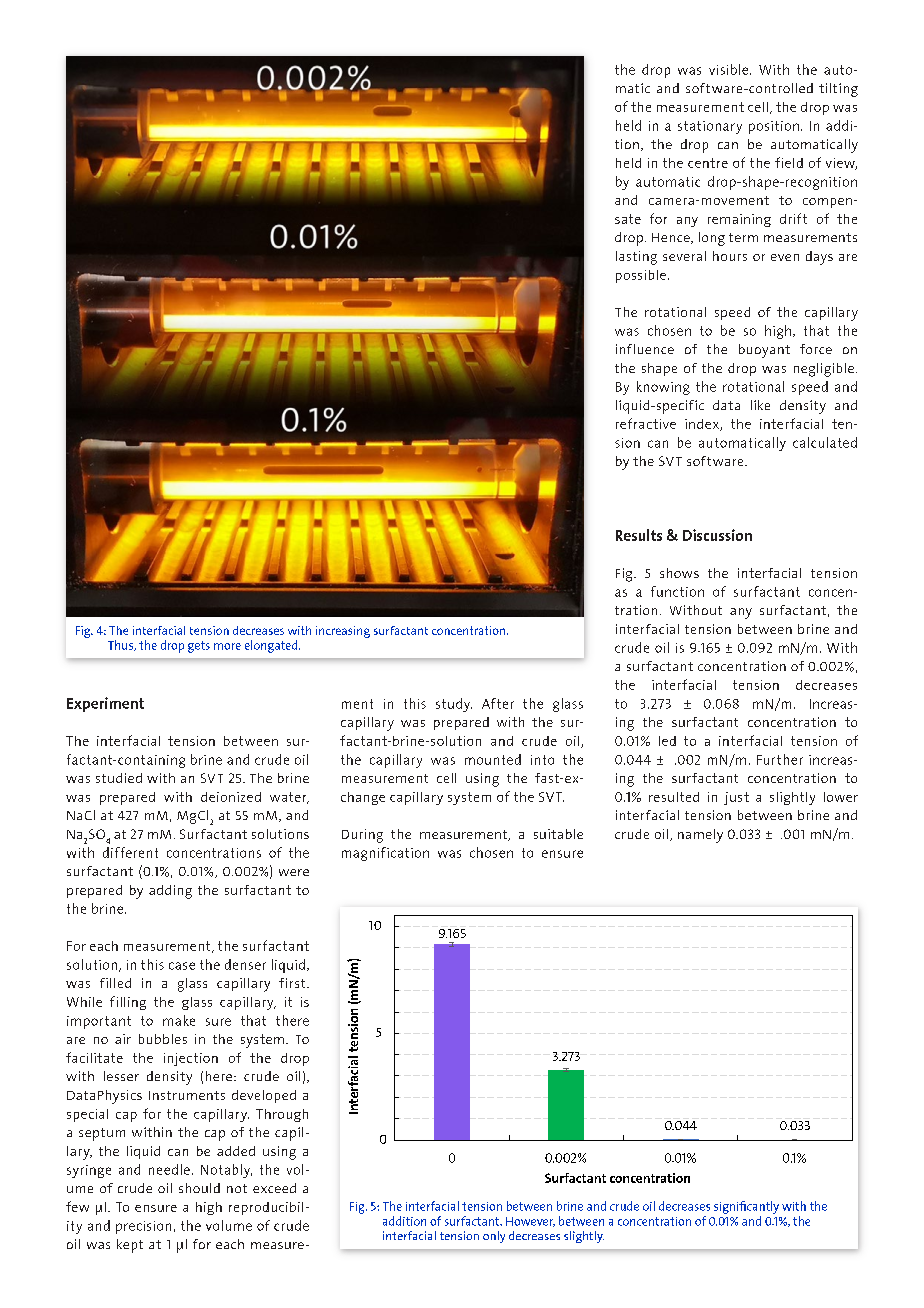 The image size is (924, 1308). What do you see at coordinates (746, 1207) in the screenshot?
I see `significantly` at bounding box center [746, 1207].
